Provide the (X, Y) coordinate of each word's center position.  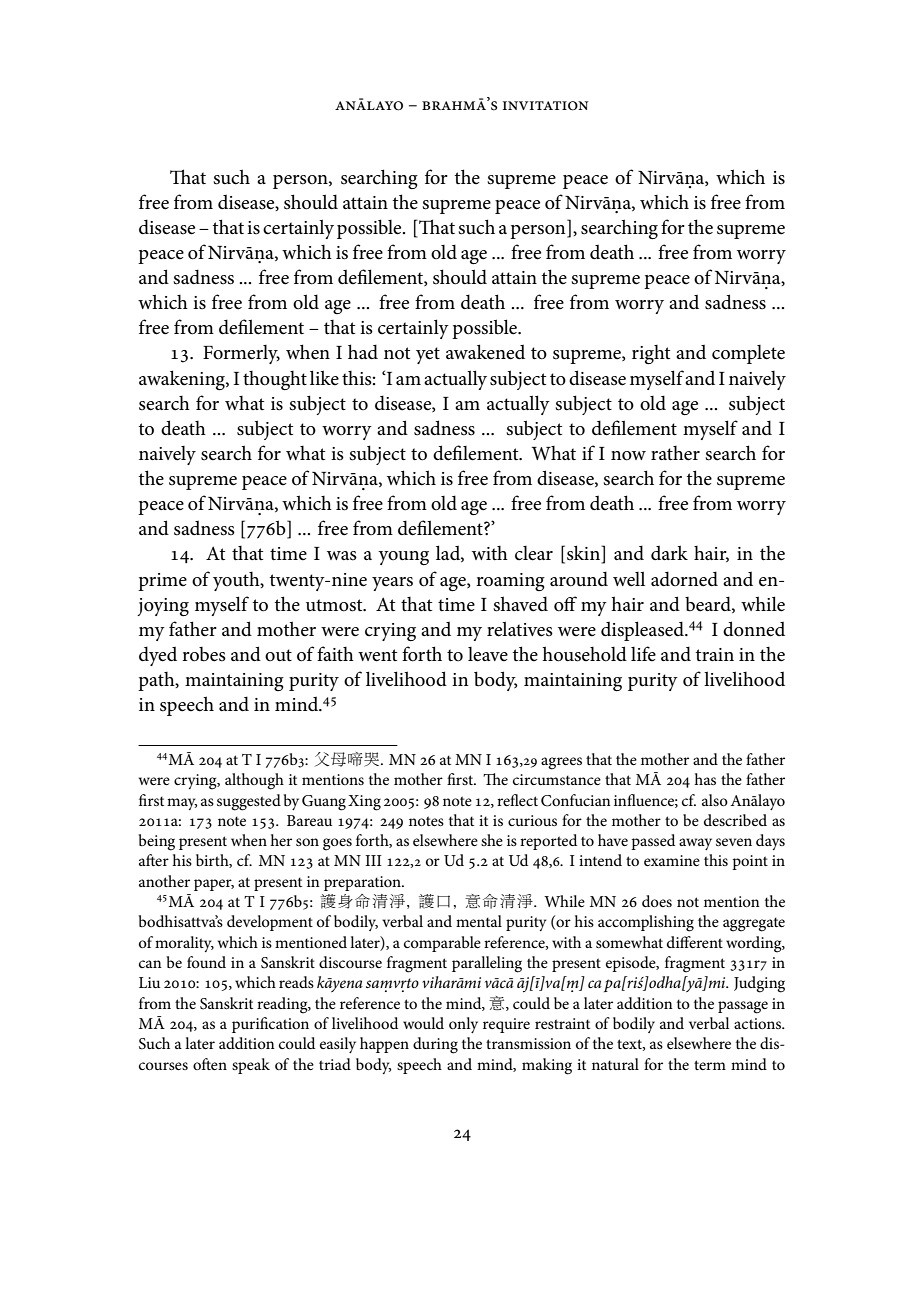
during (435, 1045)
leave (488, 654)
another (164, 881)
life (643, 653)
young (403, 558)
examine (672, 860)
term (710, 1065)
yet (428, 355)
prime (162, 582)
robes (204, 654)
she (492, 840)
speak (251, 1066)
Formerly (241, 354)
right (651, 354)
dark (669, 552)
